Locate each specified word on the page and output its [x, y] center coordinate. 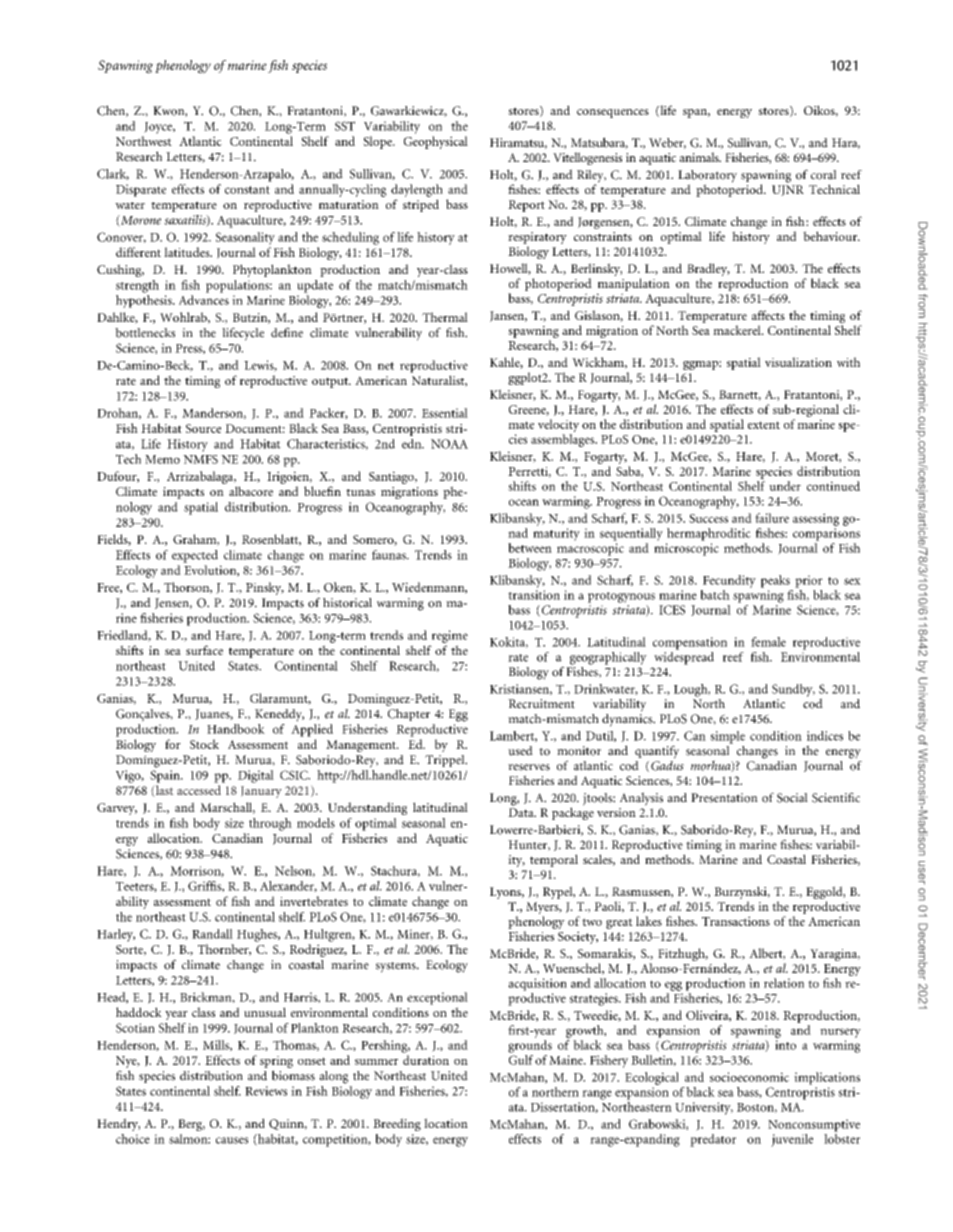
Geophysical [436, 142]
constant [247, 190]
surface [204, 650]
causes [232, 1140]
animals [700, 157]
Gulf [521, 1060]
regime [450, 636]
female [768, 642]
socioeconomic [749, 1077]
